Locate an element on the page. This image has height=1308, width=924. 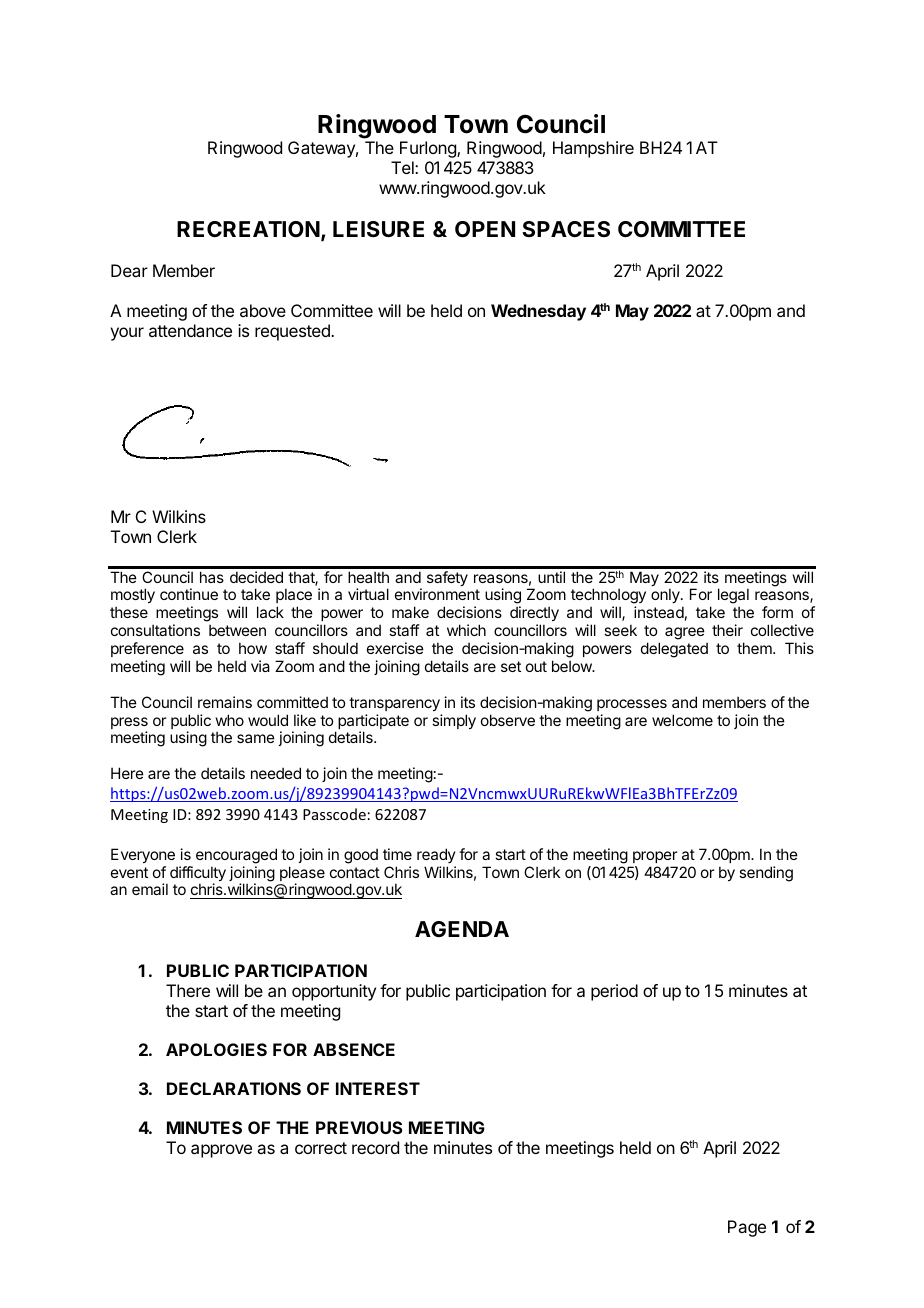
remains is located at coordinates (225, 702).
